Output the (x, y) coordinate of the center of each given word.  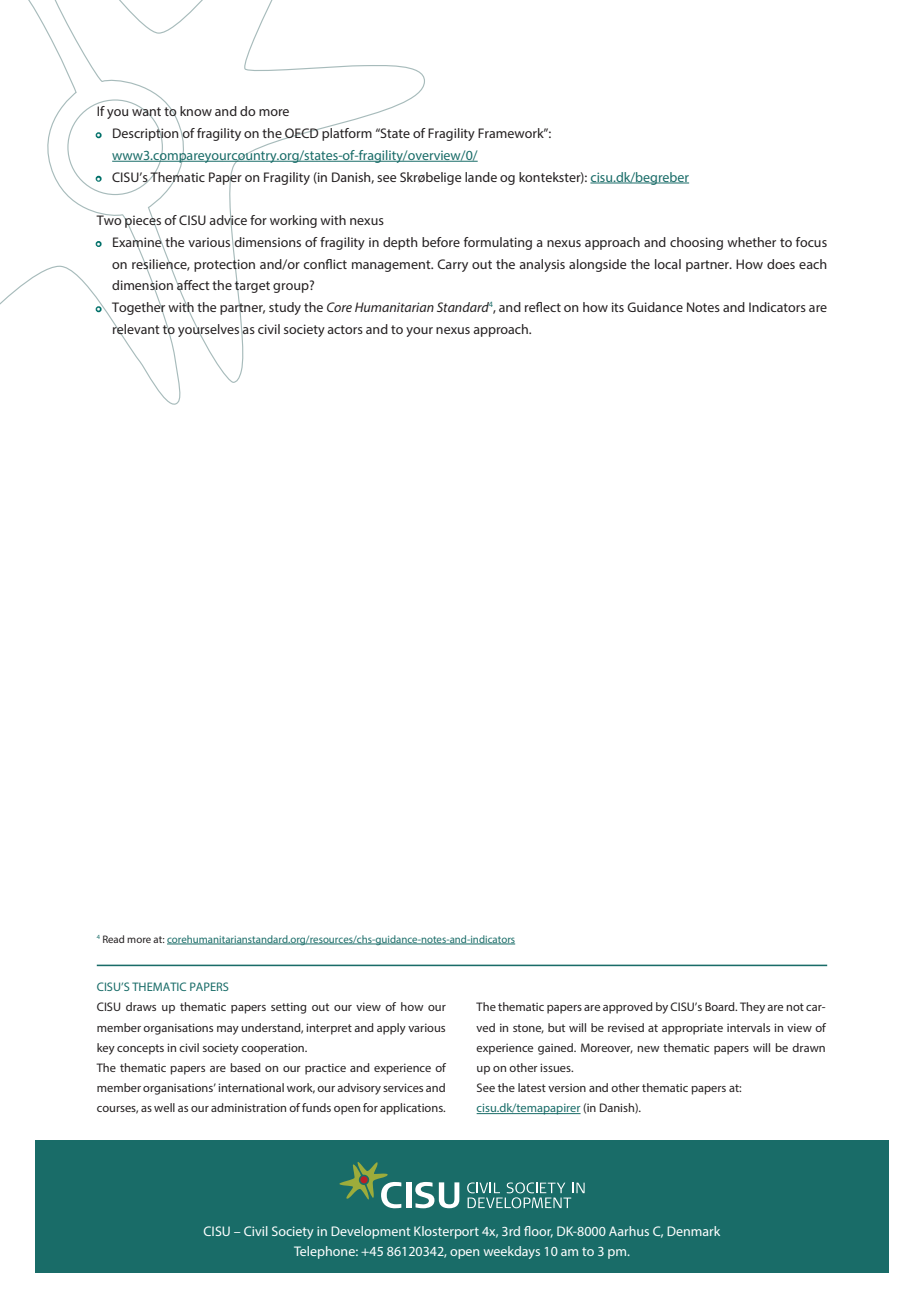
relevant (136, 328)
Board (721, 1006)
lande (481, 177)
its (618, 307)
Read (113, 939)
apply (391, 1029)
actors (345, 329)
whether (751, 242)
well (164, 1107)
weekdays (511, 1252)
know (196, 111)
